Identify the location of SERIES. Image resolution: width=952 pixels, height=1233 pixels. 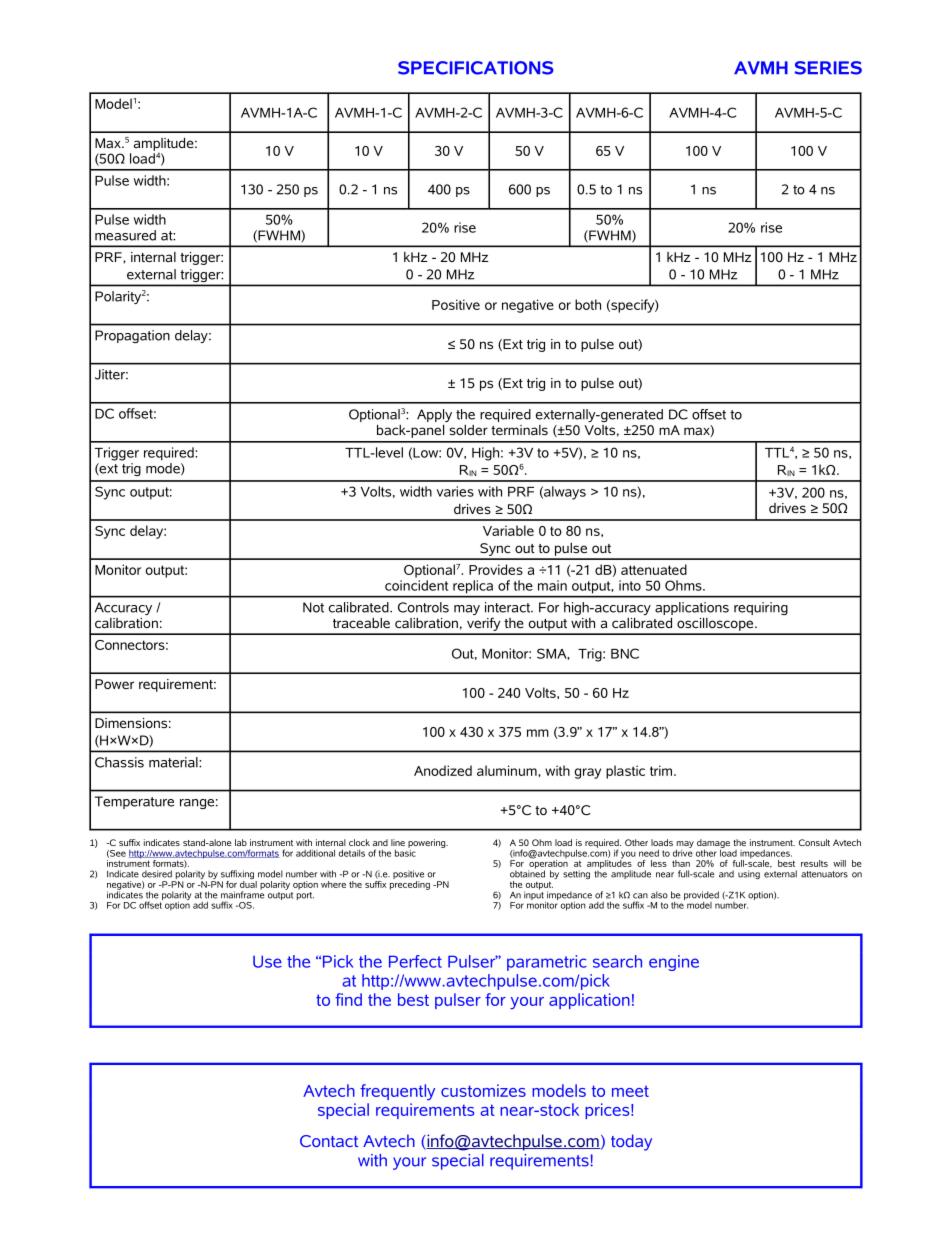
(828, 68).
